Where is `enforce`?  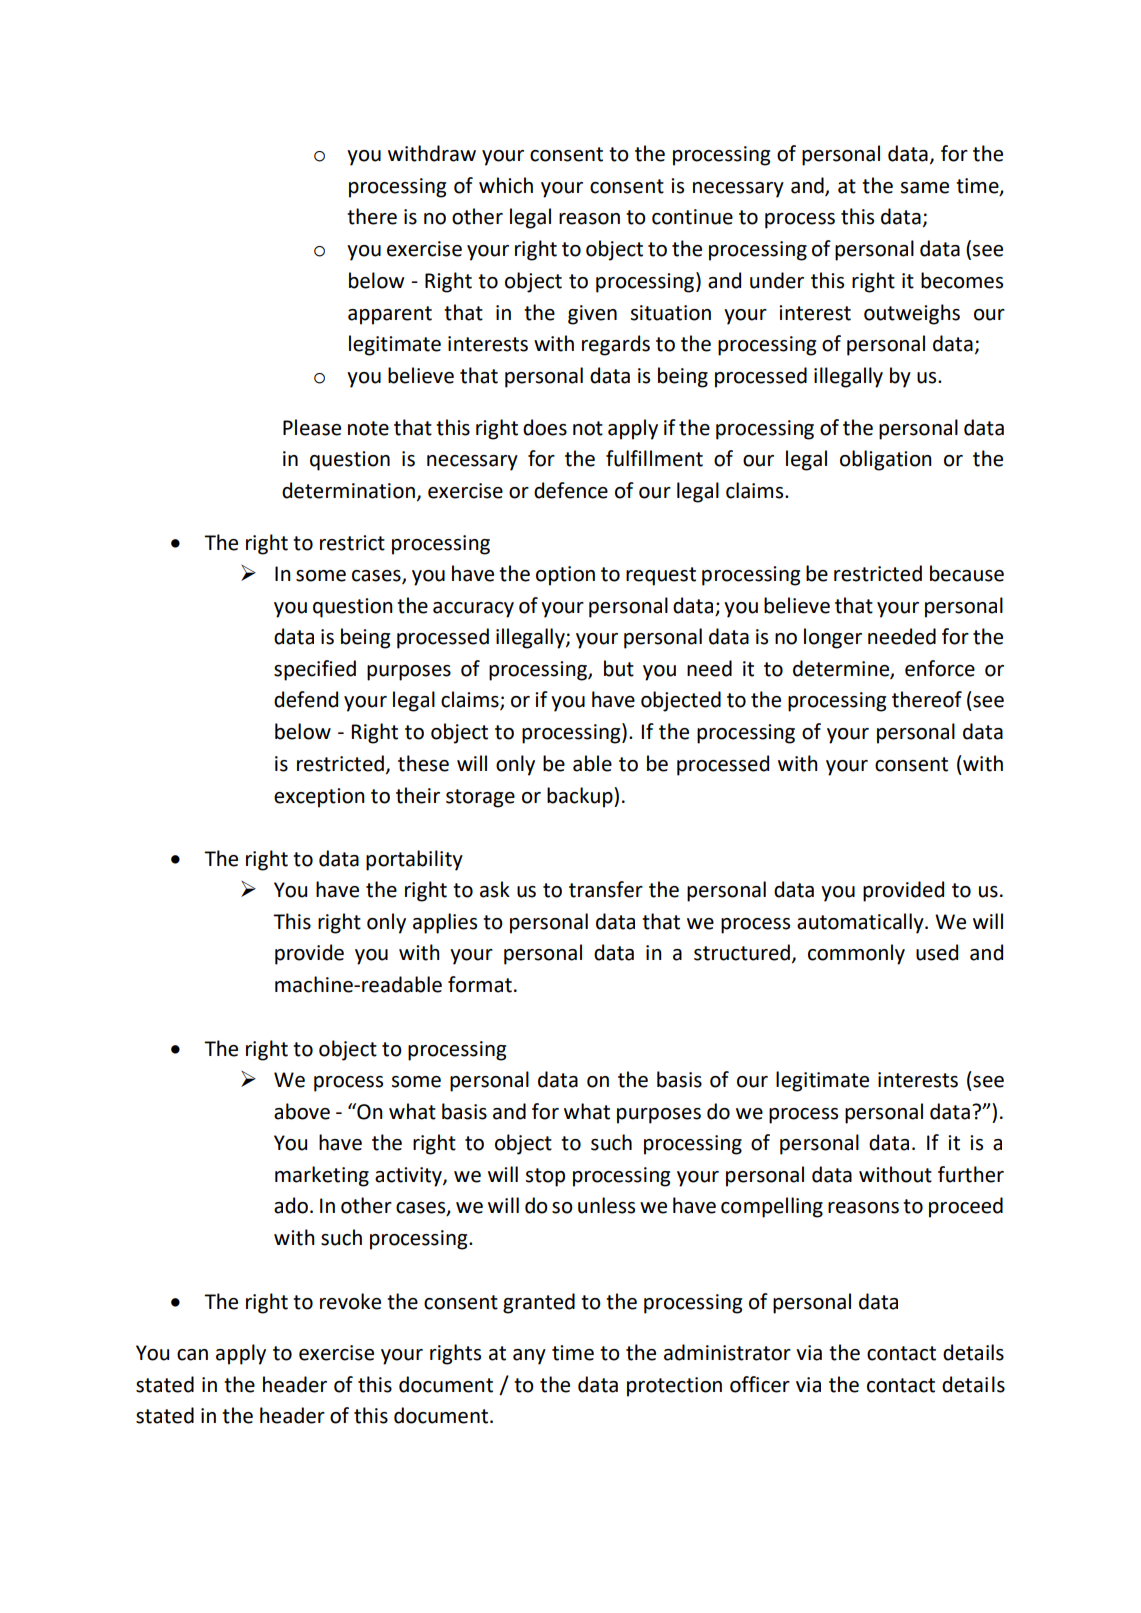
enforce is located at coordinates (940, 668).
